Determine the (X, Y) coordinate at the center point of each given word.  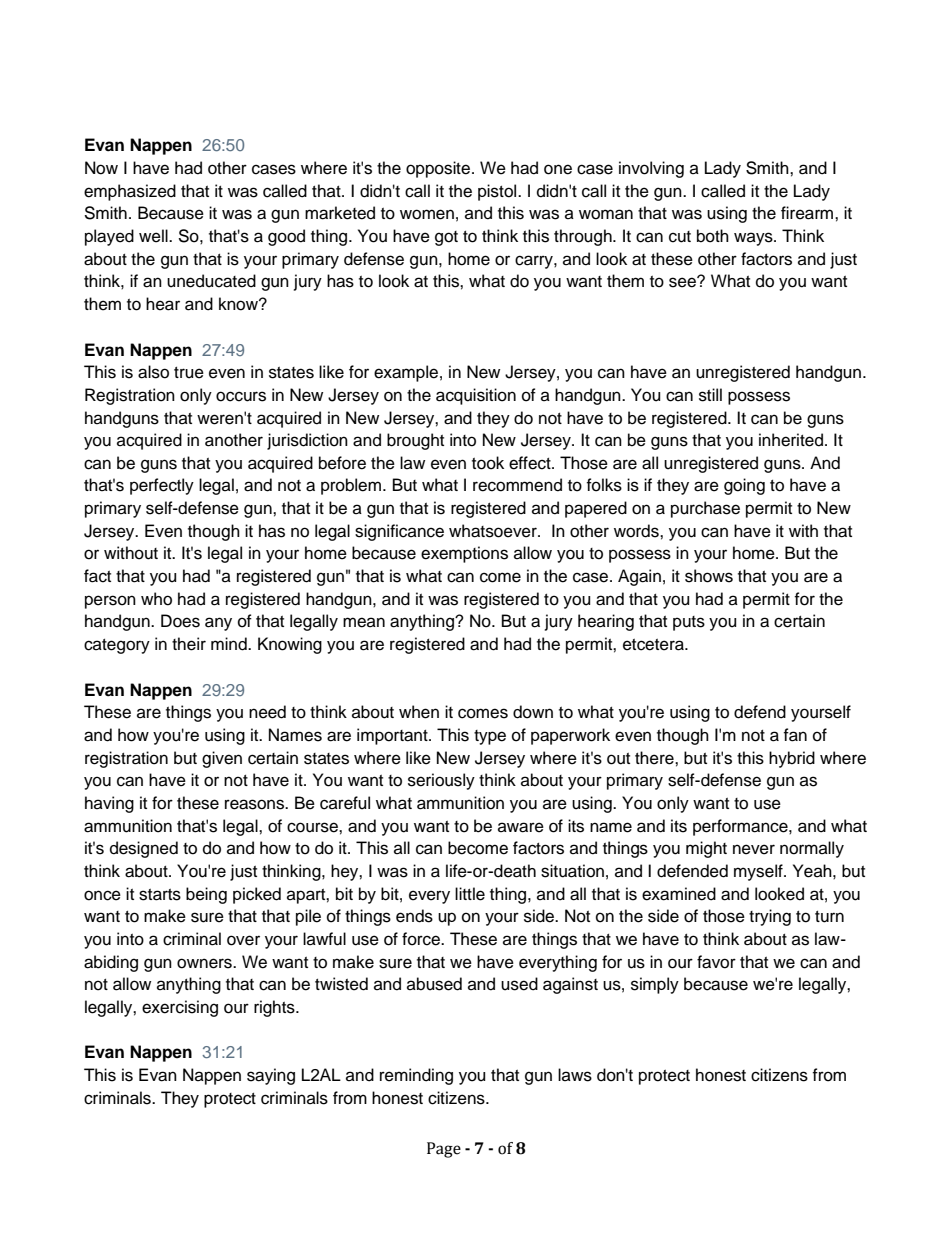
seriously (441, 781)
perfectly (162, 486)
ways (754, 239)
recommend (517, 485)
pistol (498, 192)
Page (444, 1150)
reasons (255, 804)
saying (271, 1076)
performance (741, 827)
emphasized (130, 192)
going (744, 486)
